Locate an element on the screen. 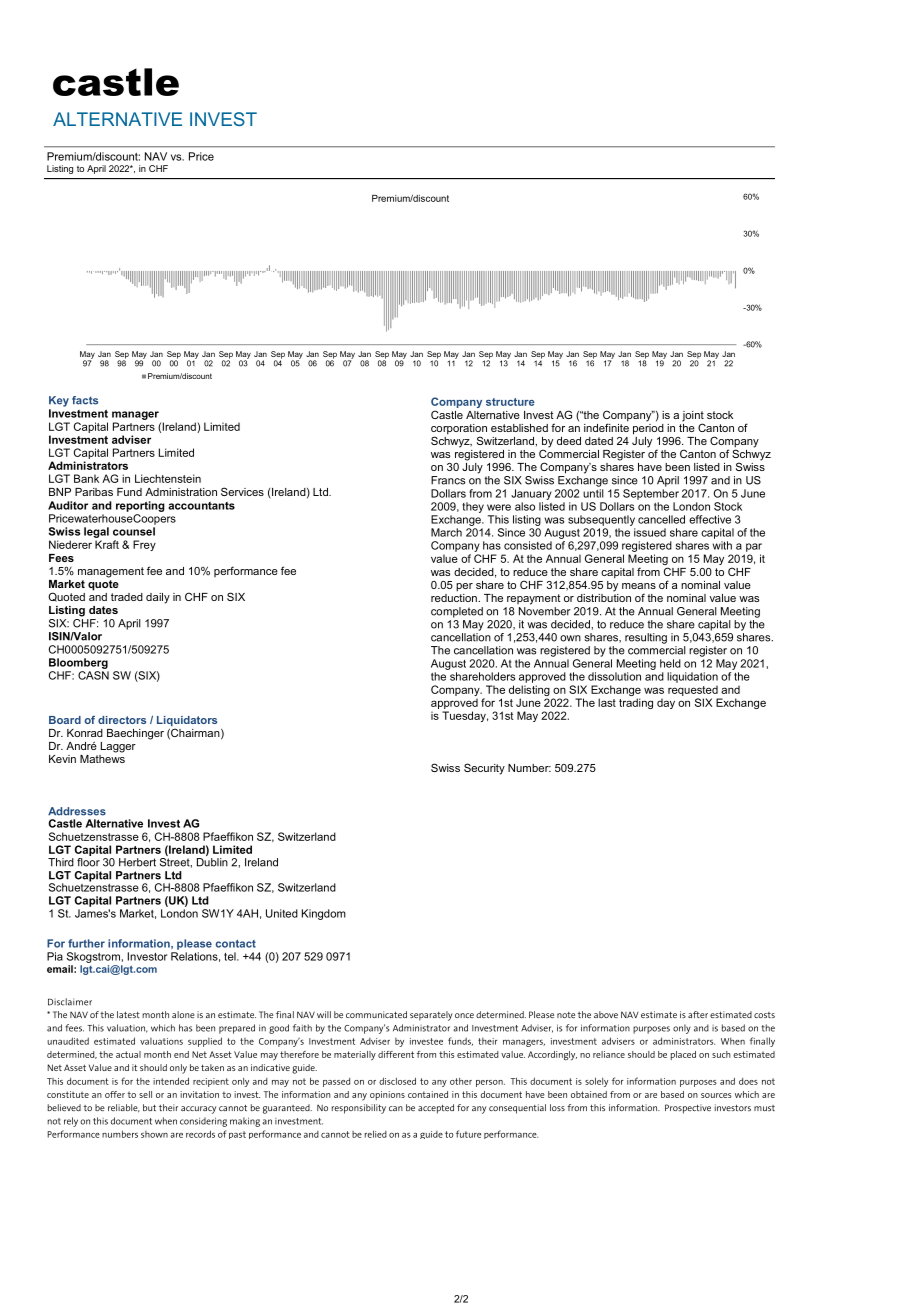  structure is located at coordinates (510, 402).
